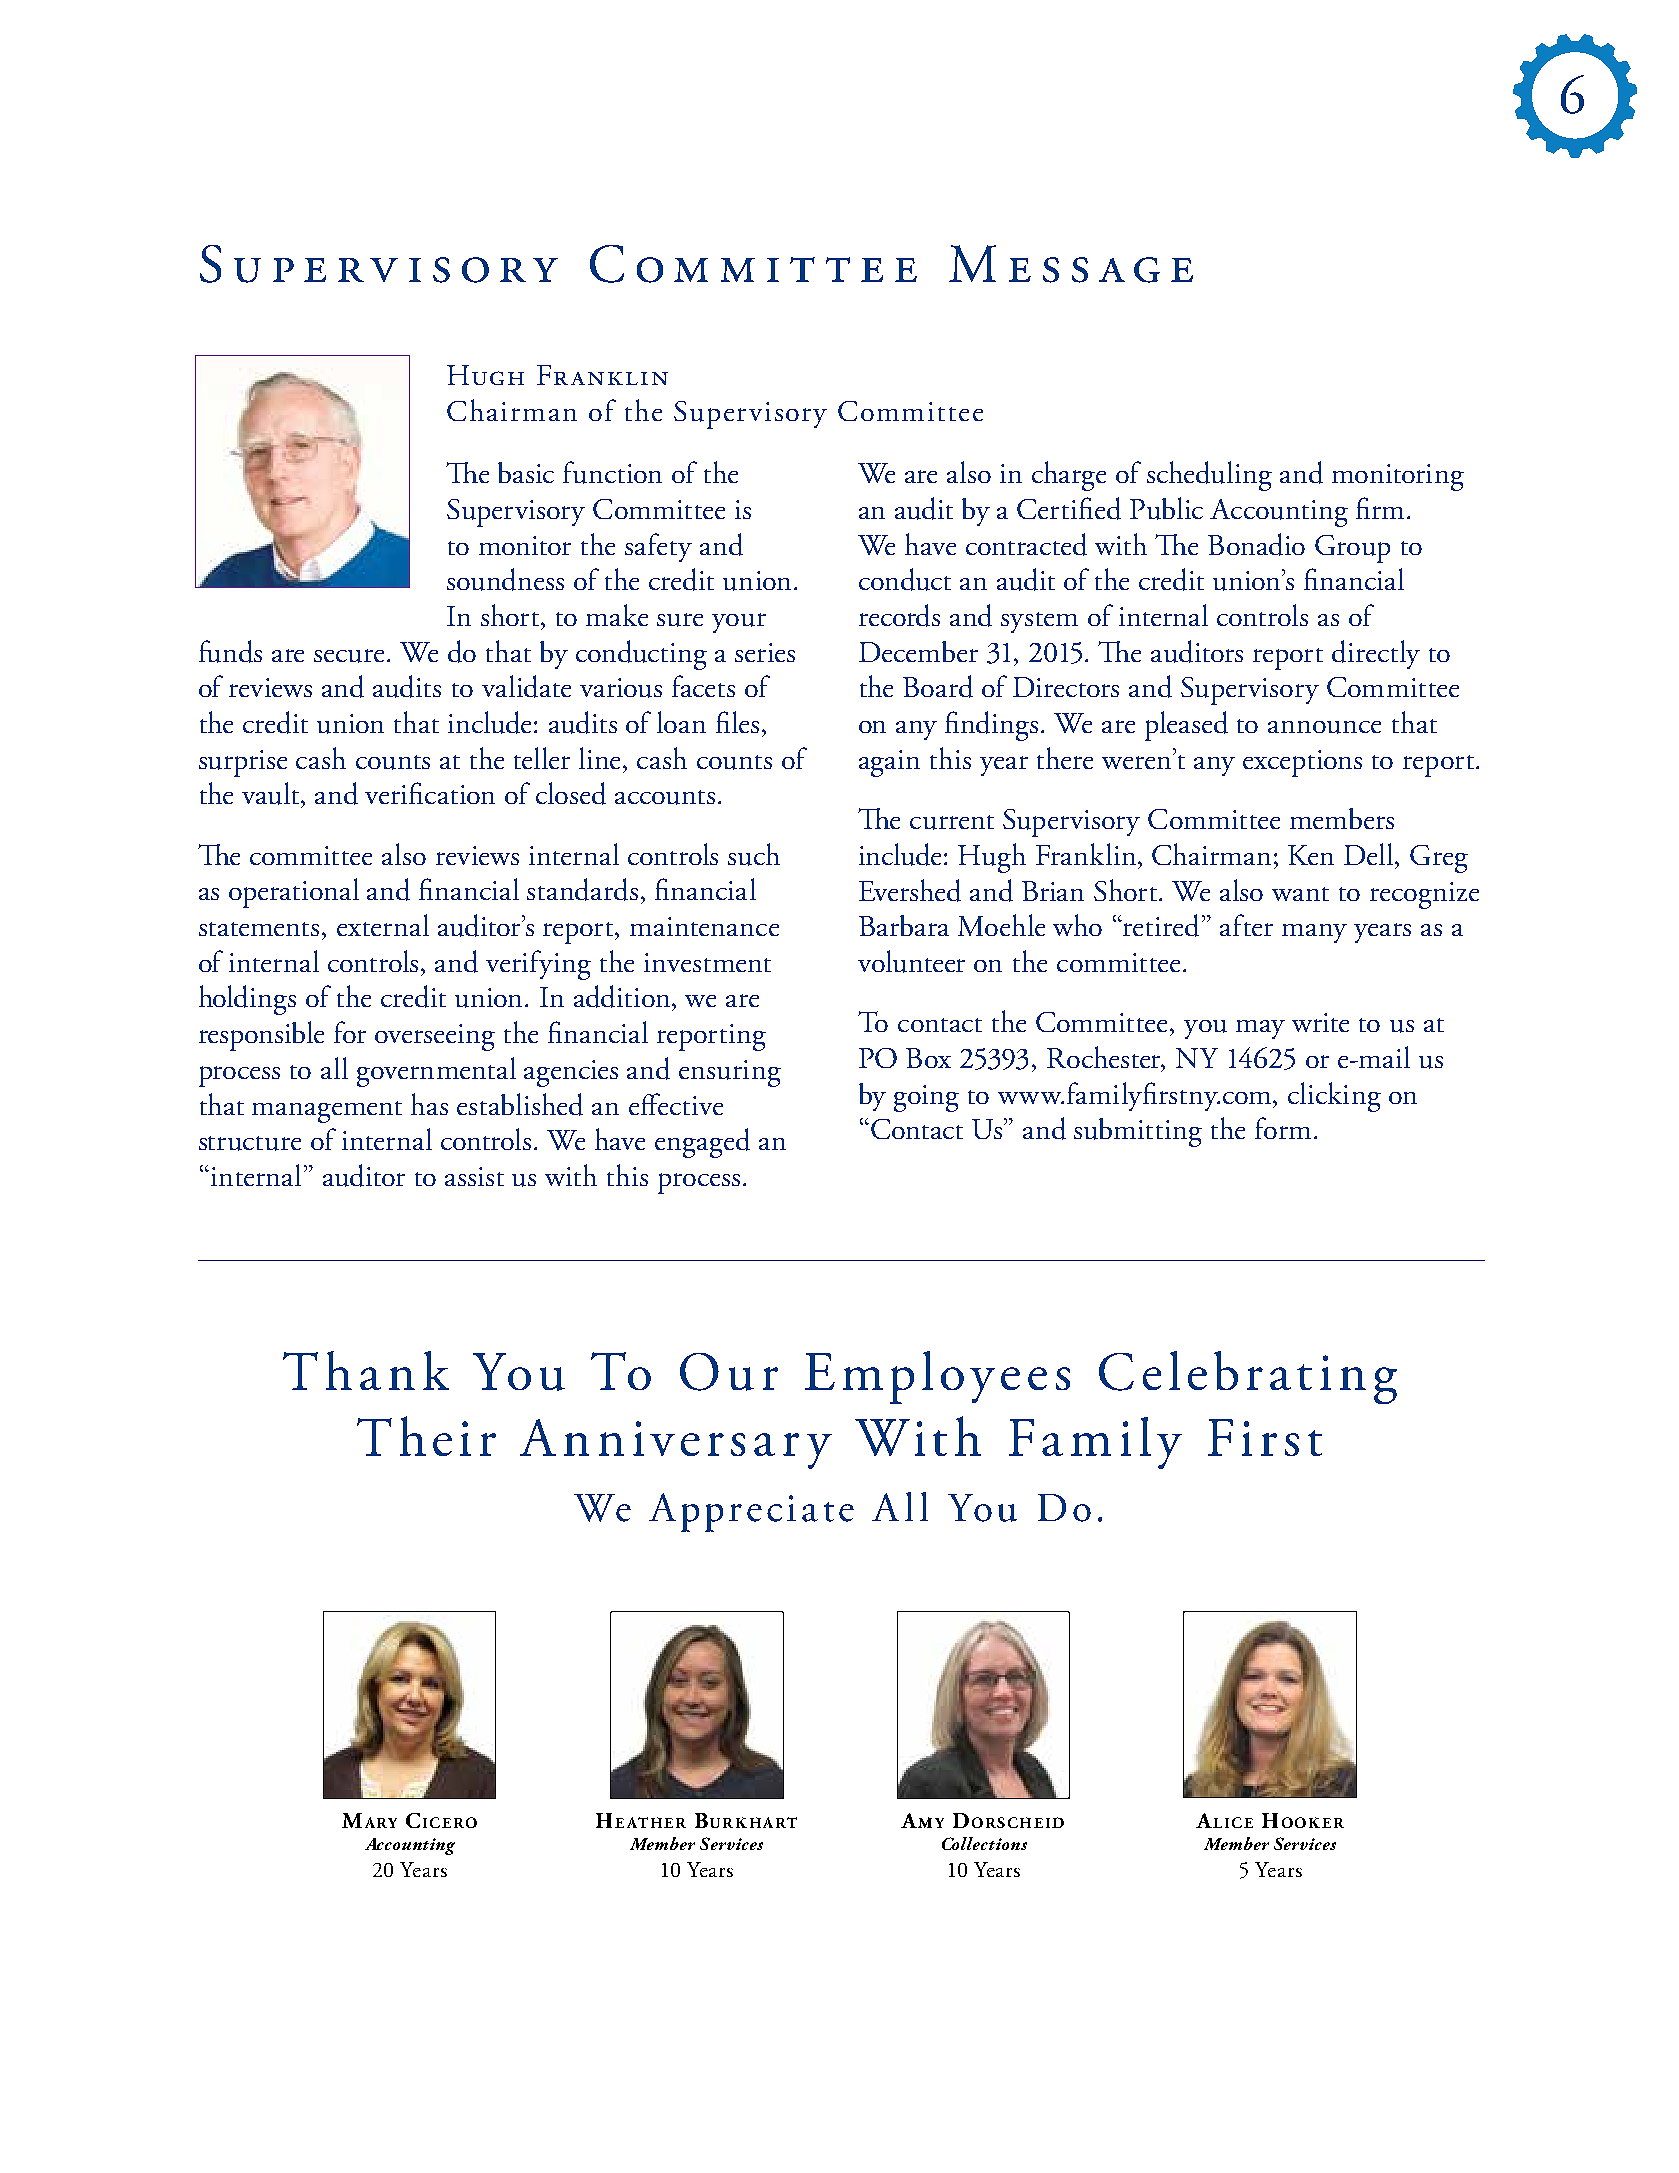 The image size is (1679, 2173). I want to click on form, so click(1283, 1128).
